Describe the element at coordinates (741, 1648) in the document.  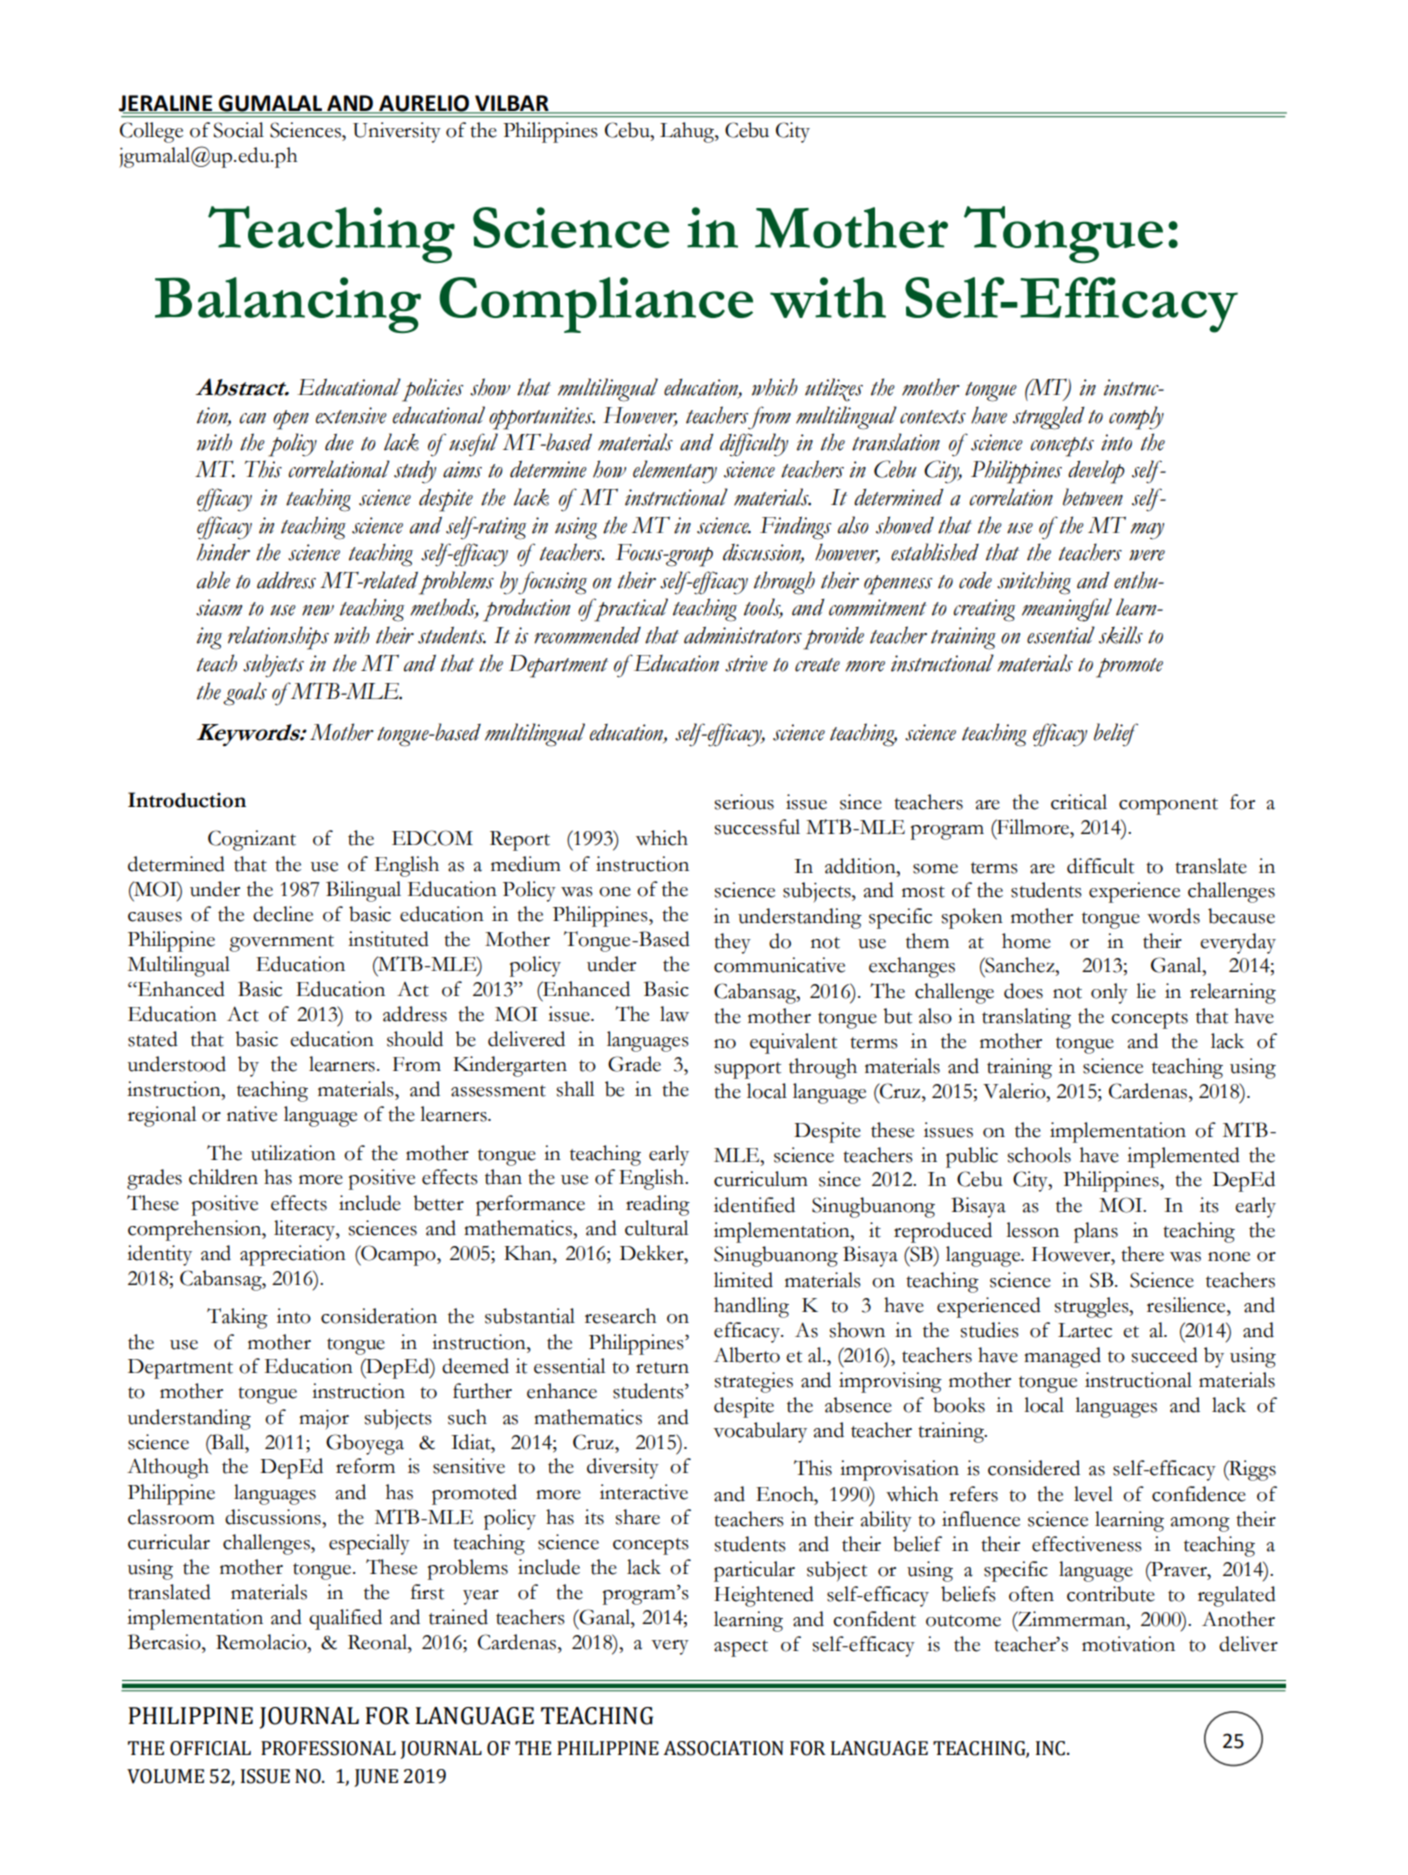
I see `aspect` at that location.
